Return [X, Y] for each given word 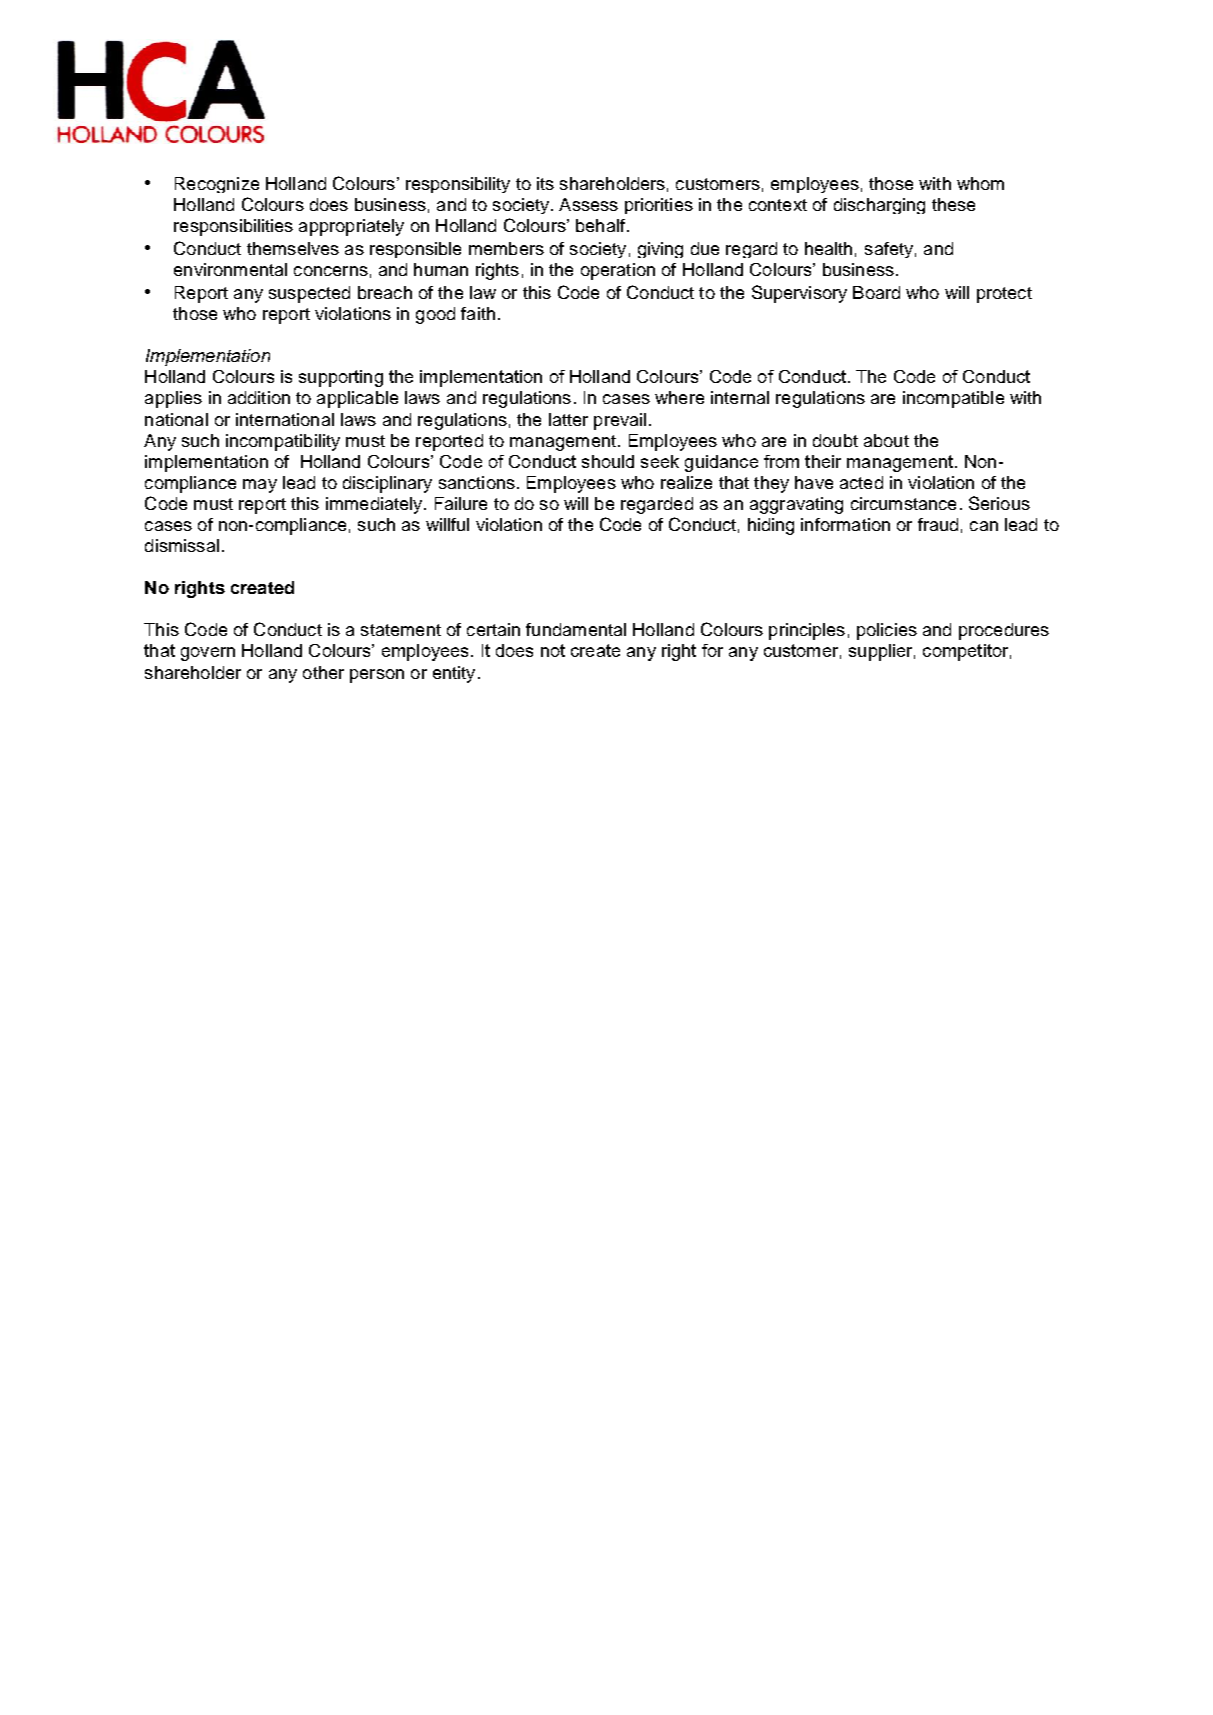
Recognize [217, 185]
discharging [879, 206]
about [886, 440]
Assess [588, 204]
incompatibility [283, 442]
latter [568, 419]
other [323, 672]
